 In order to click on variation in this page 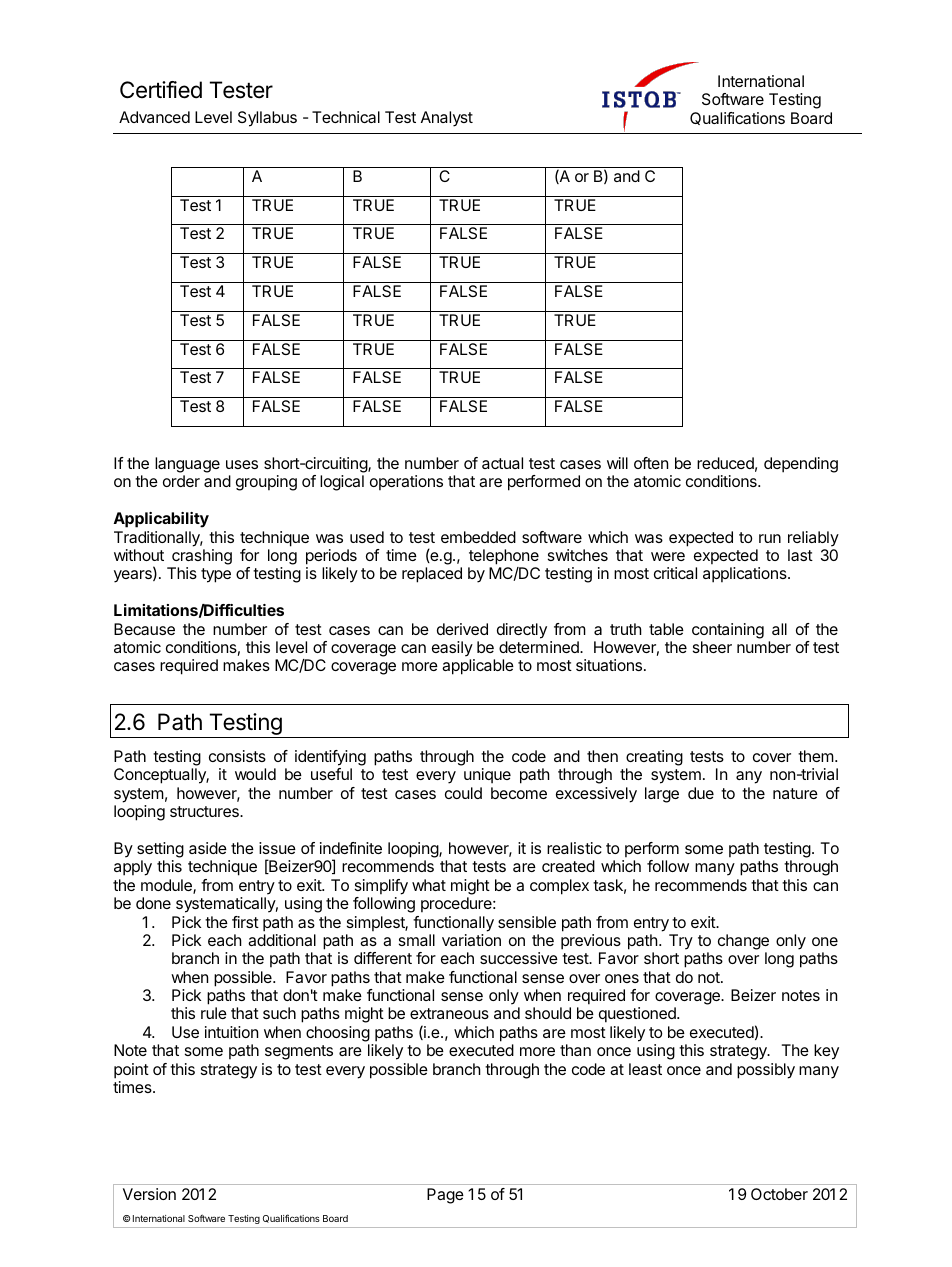, I will do `click(471, 940)`.
